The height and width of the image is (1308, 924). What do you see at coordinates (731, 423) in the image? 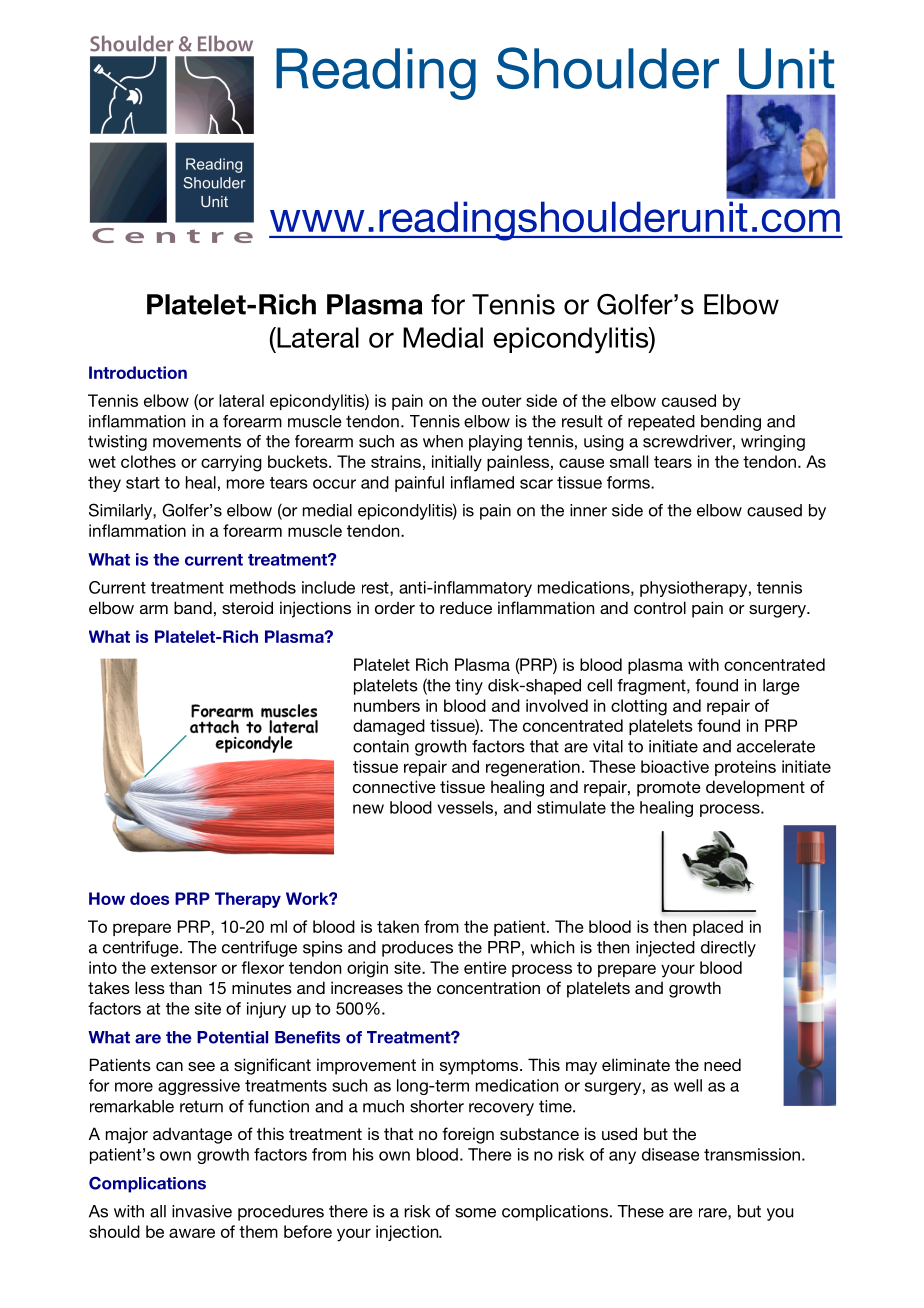
I see `bending` at bounding box center [731, 423].
